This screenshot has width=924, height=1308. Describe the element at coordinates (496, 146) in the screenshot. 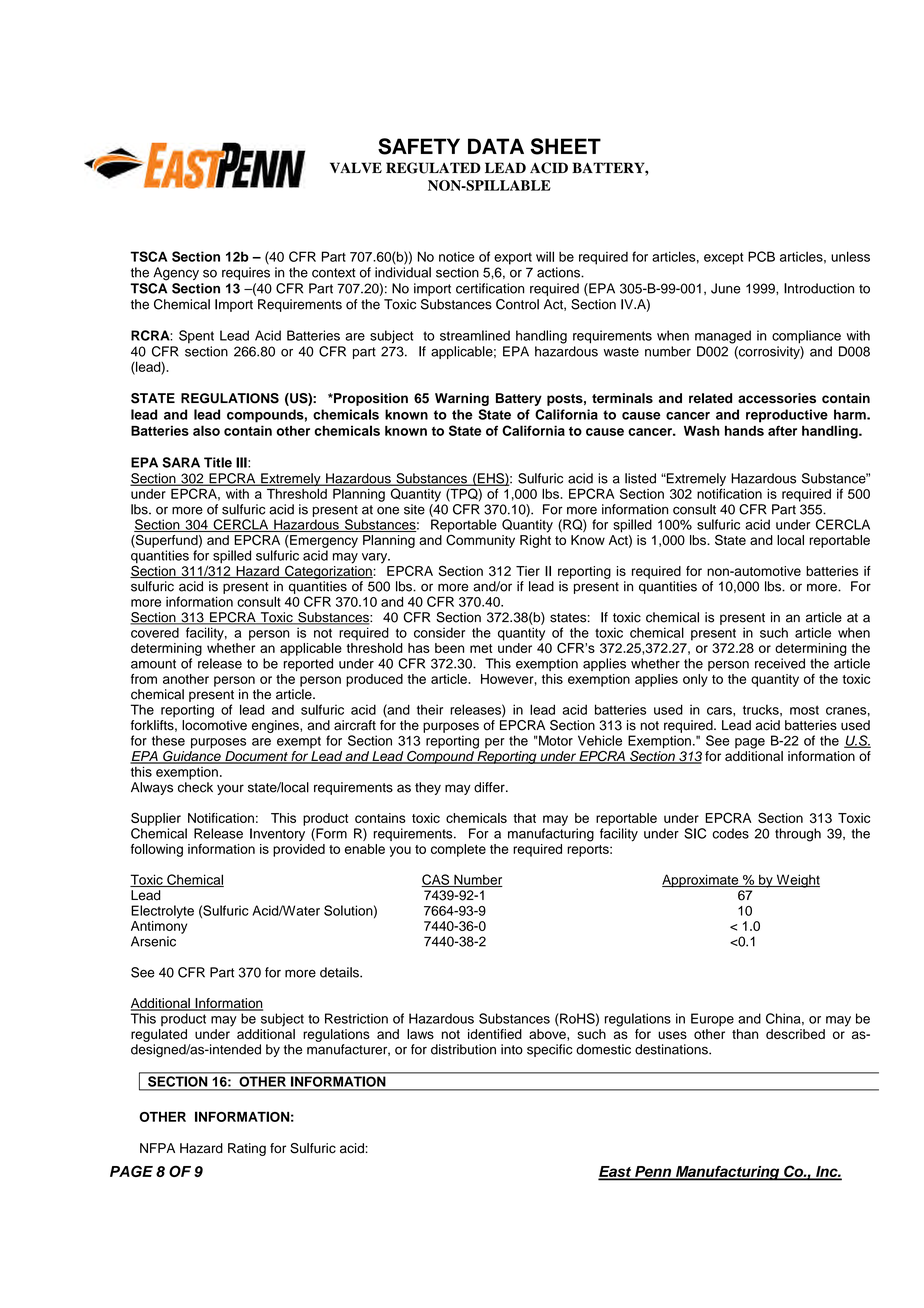

I see `DATA` at that location.
